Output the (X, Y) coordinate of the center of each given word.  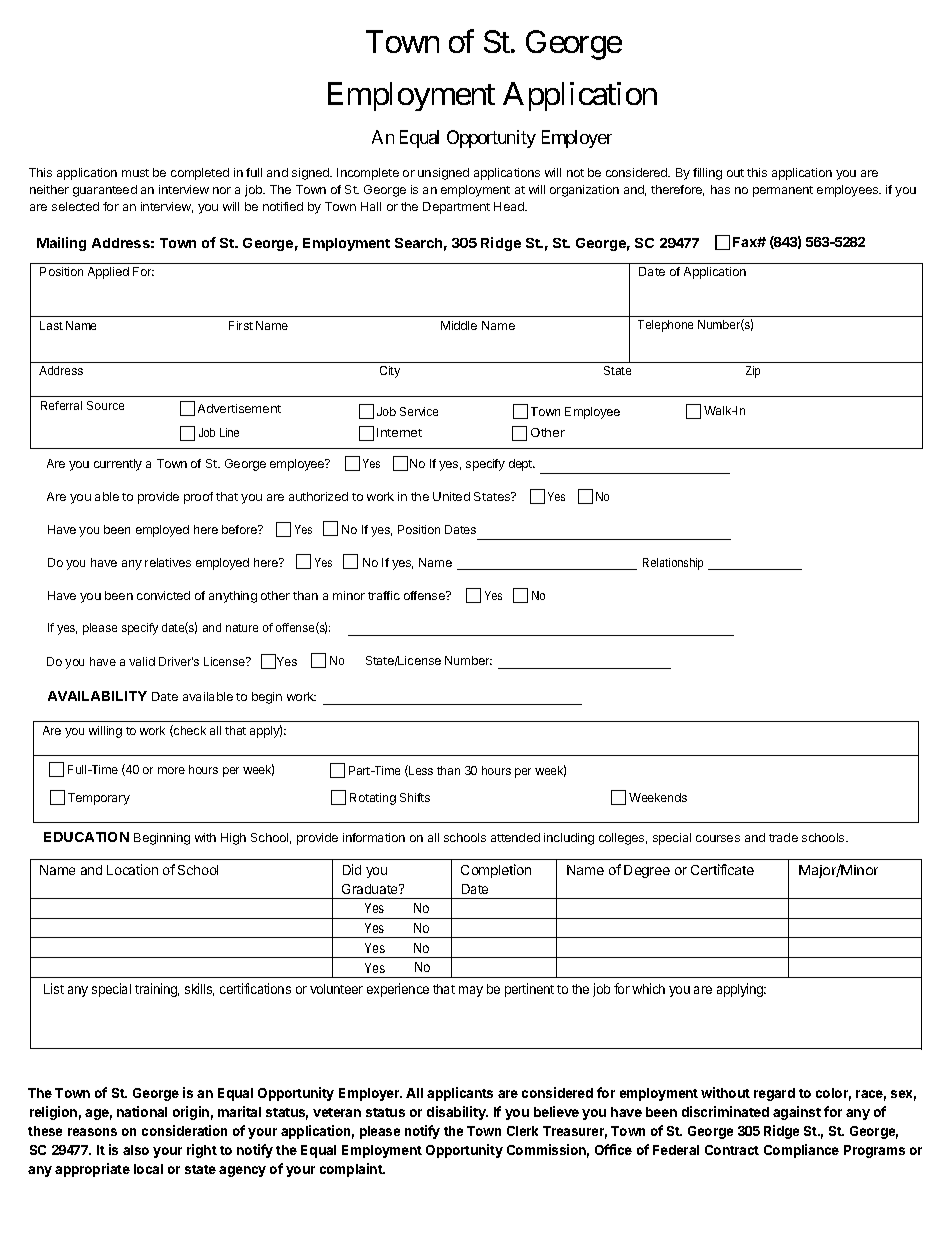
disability (457, 1113)
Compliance (801, 1151)
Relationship (673, 564)
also (136, 1150)
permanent (783, 191)
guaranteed (105, 191)
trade (783, 837)
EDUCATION (86, 837)
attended (515, 837)
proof (198, 498)
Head (510, 206)
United (451, 496)
